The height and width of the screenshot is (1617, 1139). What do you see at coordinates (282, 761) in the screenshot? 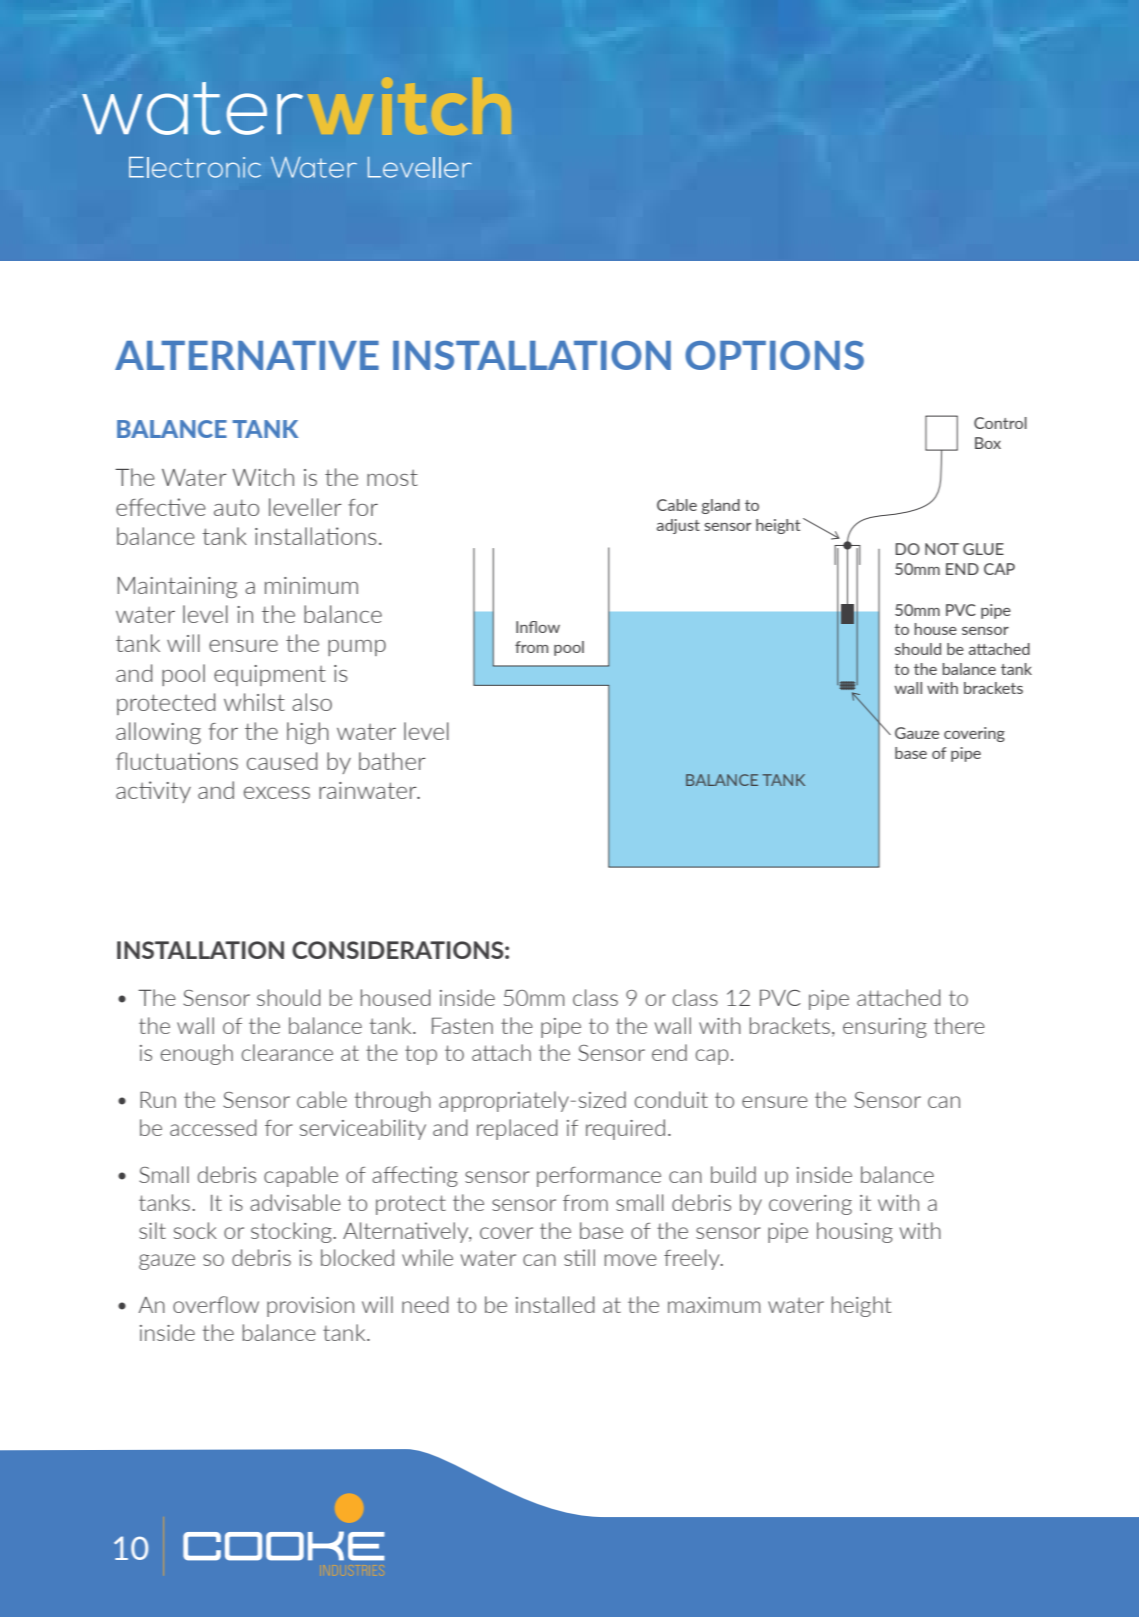
I see `caused` at bounding box center [282, 761].
